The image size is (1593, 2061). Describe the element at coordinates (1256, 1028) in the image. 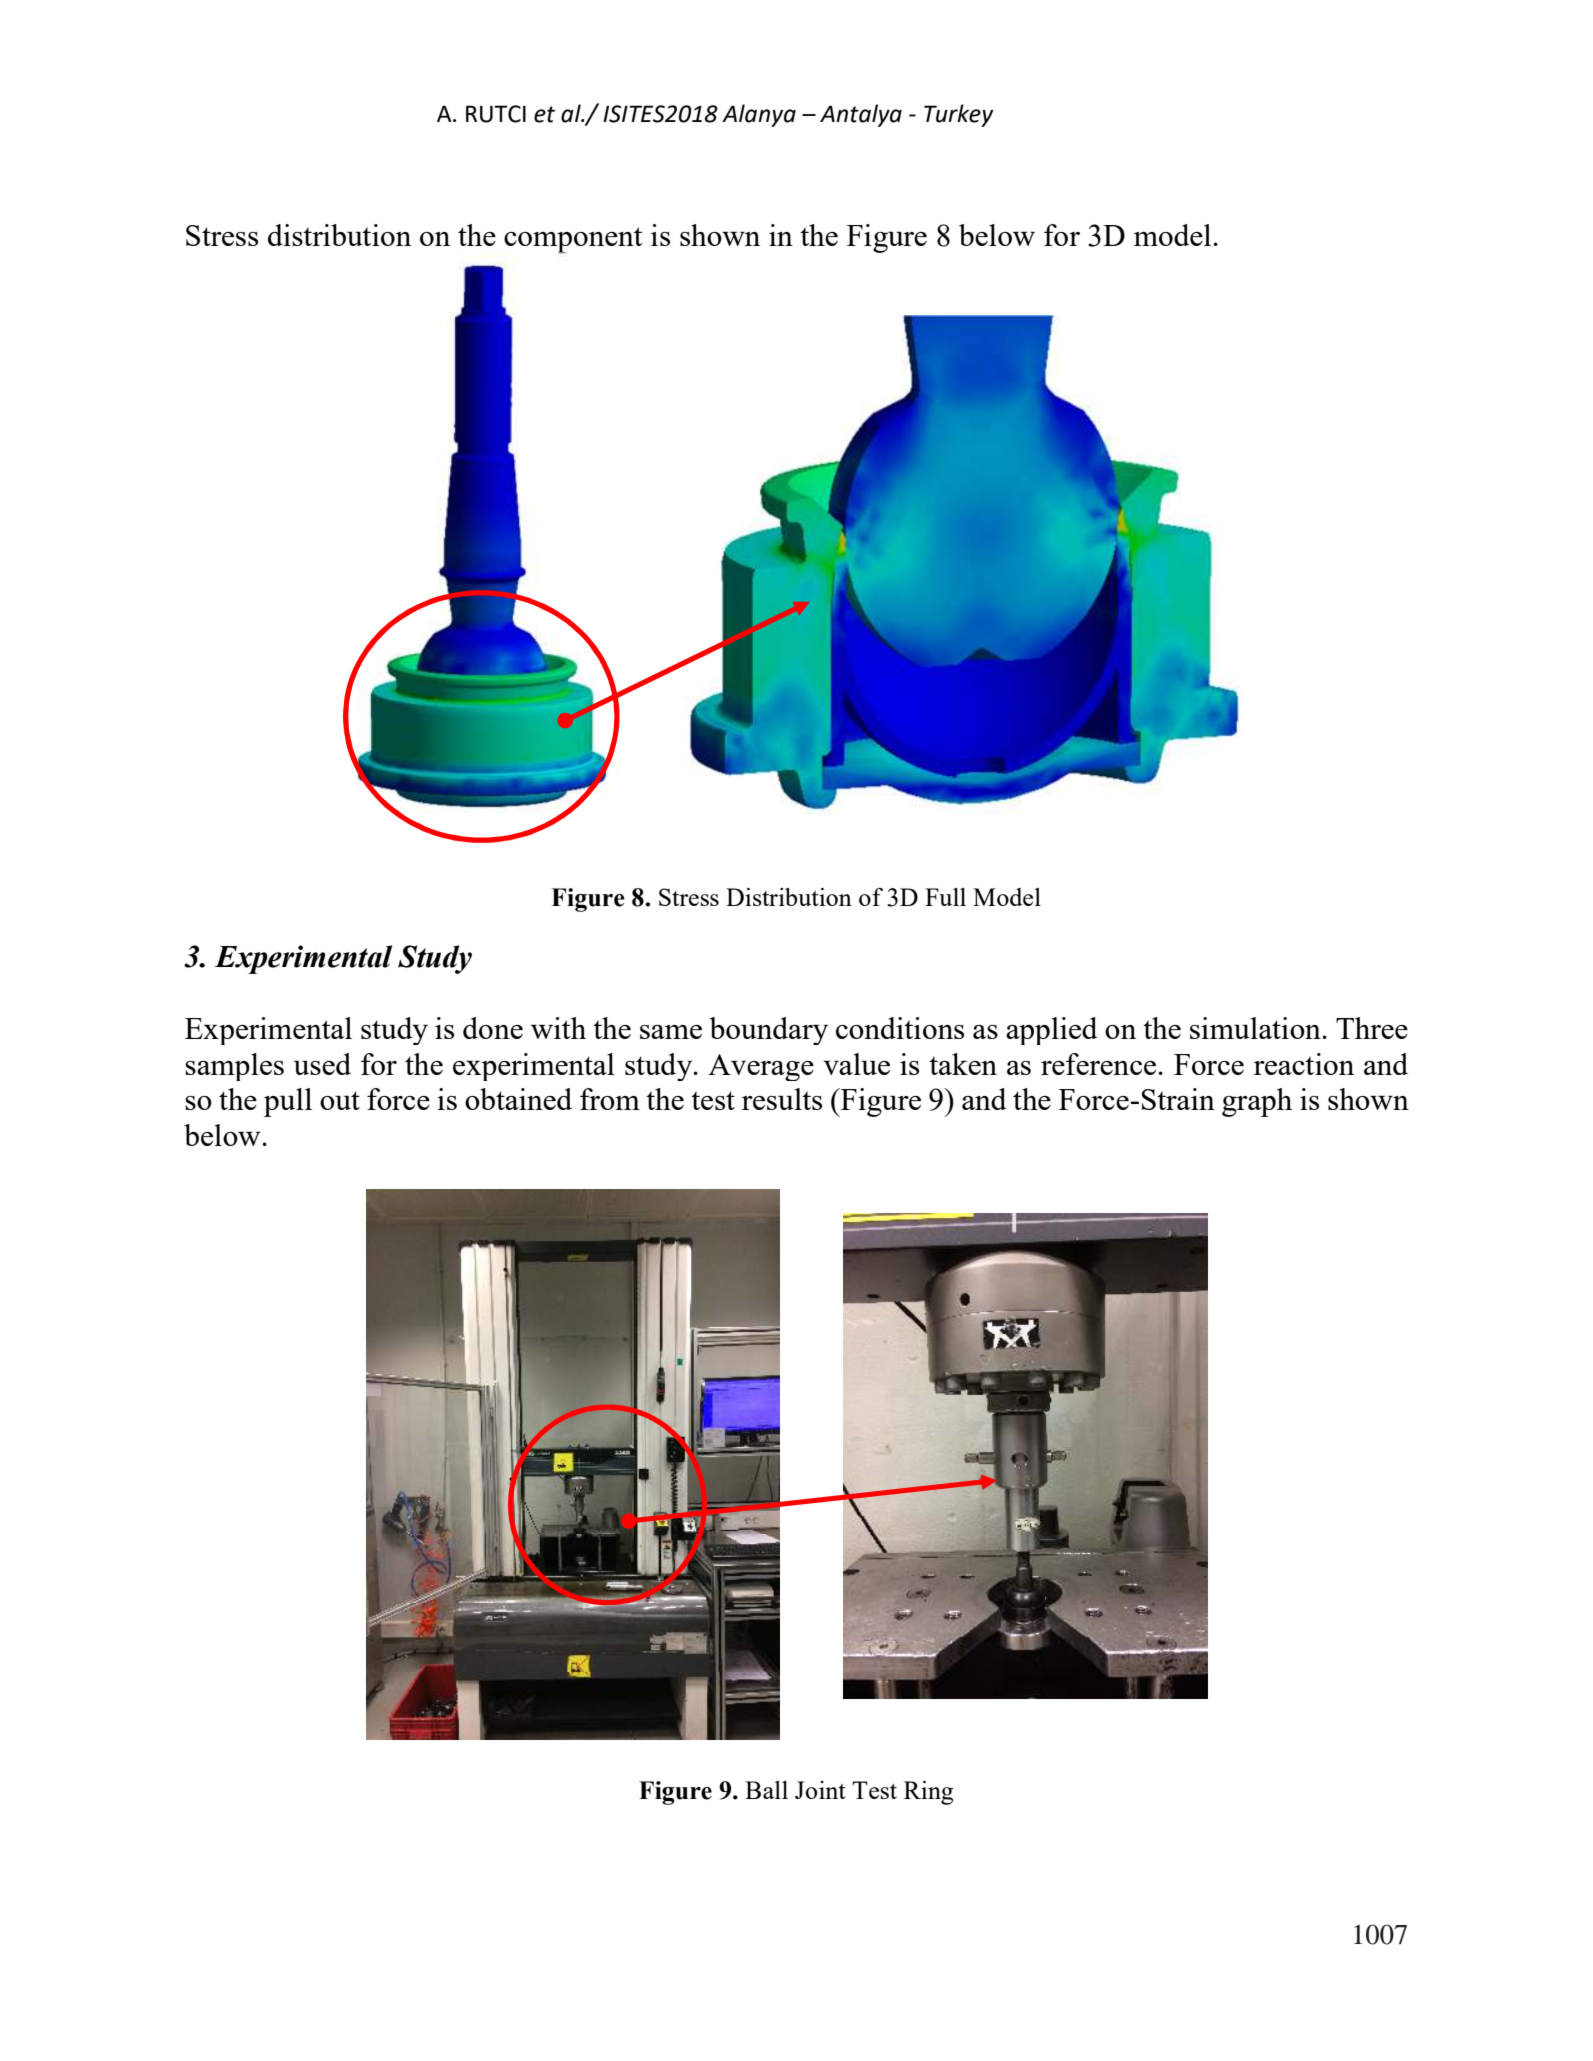

I see `simulation` at that location.
